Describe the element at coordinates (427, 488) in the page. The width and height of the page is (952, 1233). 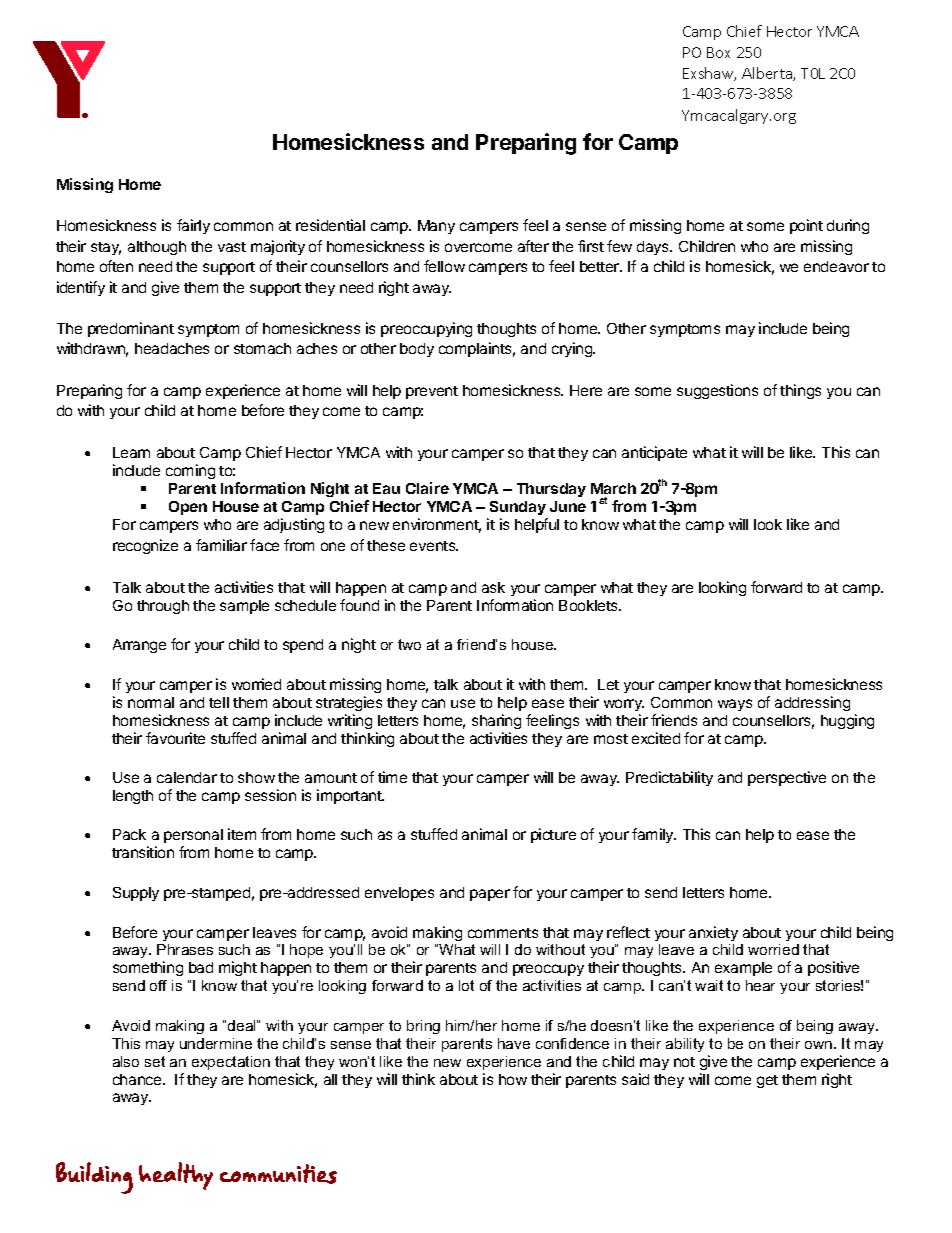
I see `Claire` at that location.
